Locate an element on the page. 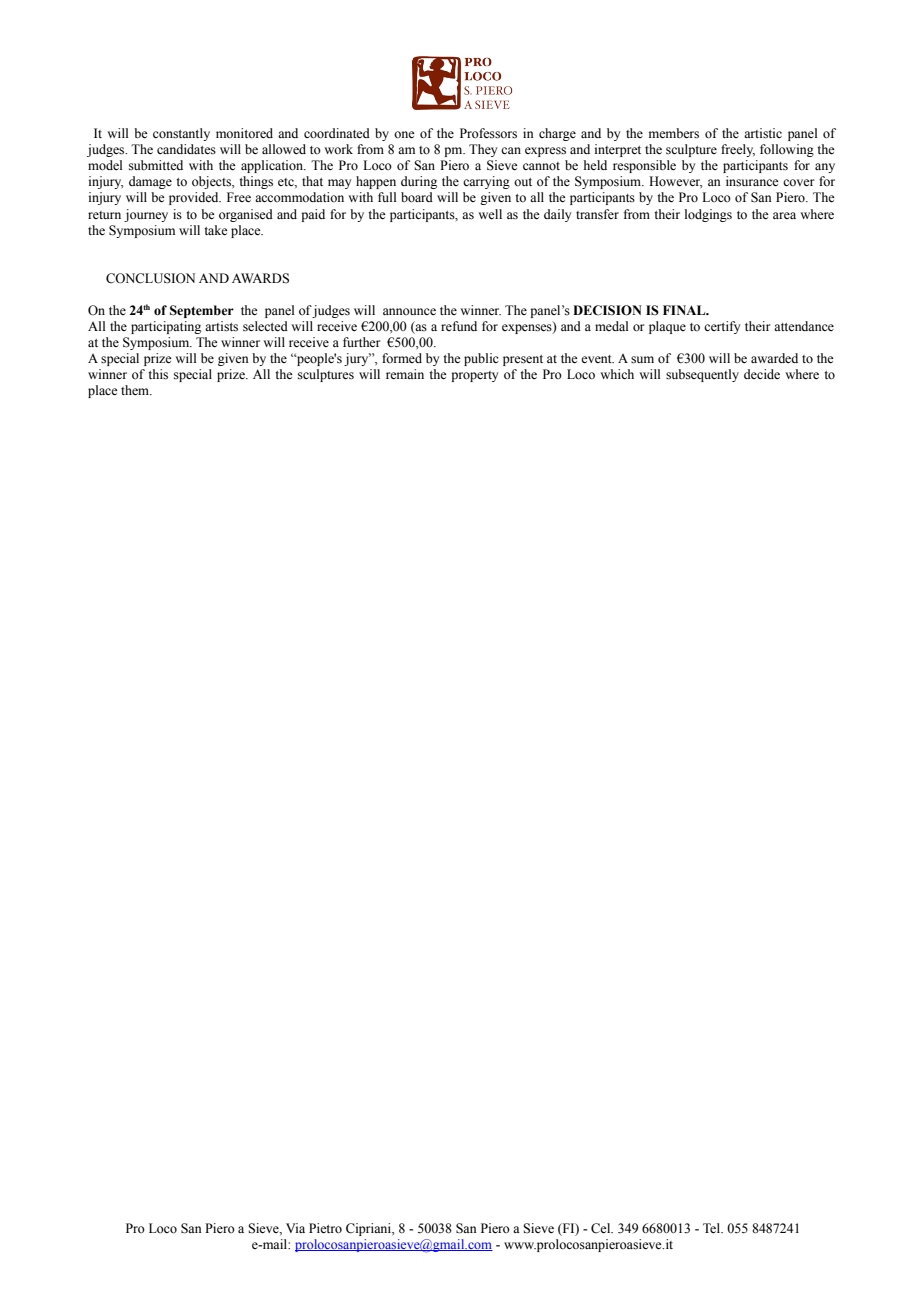  They is located at coordinates (483, 150).
